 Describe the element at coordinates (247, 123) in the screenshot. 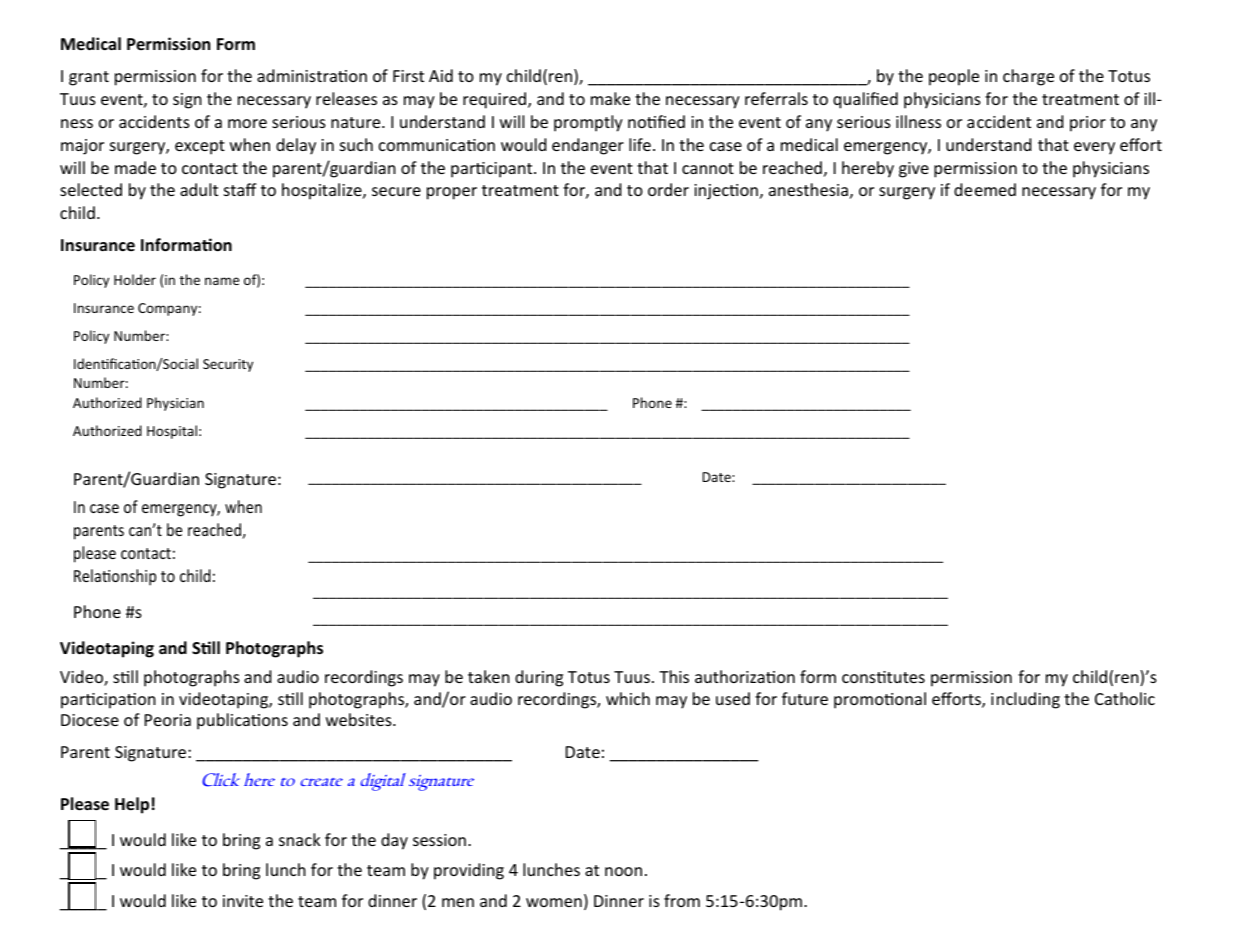

I see `more` at that location.
